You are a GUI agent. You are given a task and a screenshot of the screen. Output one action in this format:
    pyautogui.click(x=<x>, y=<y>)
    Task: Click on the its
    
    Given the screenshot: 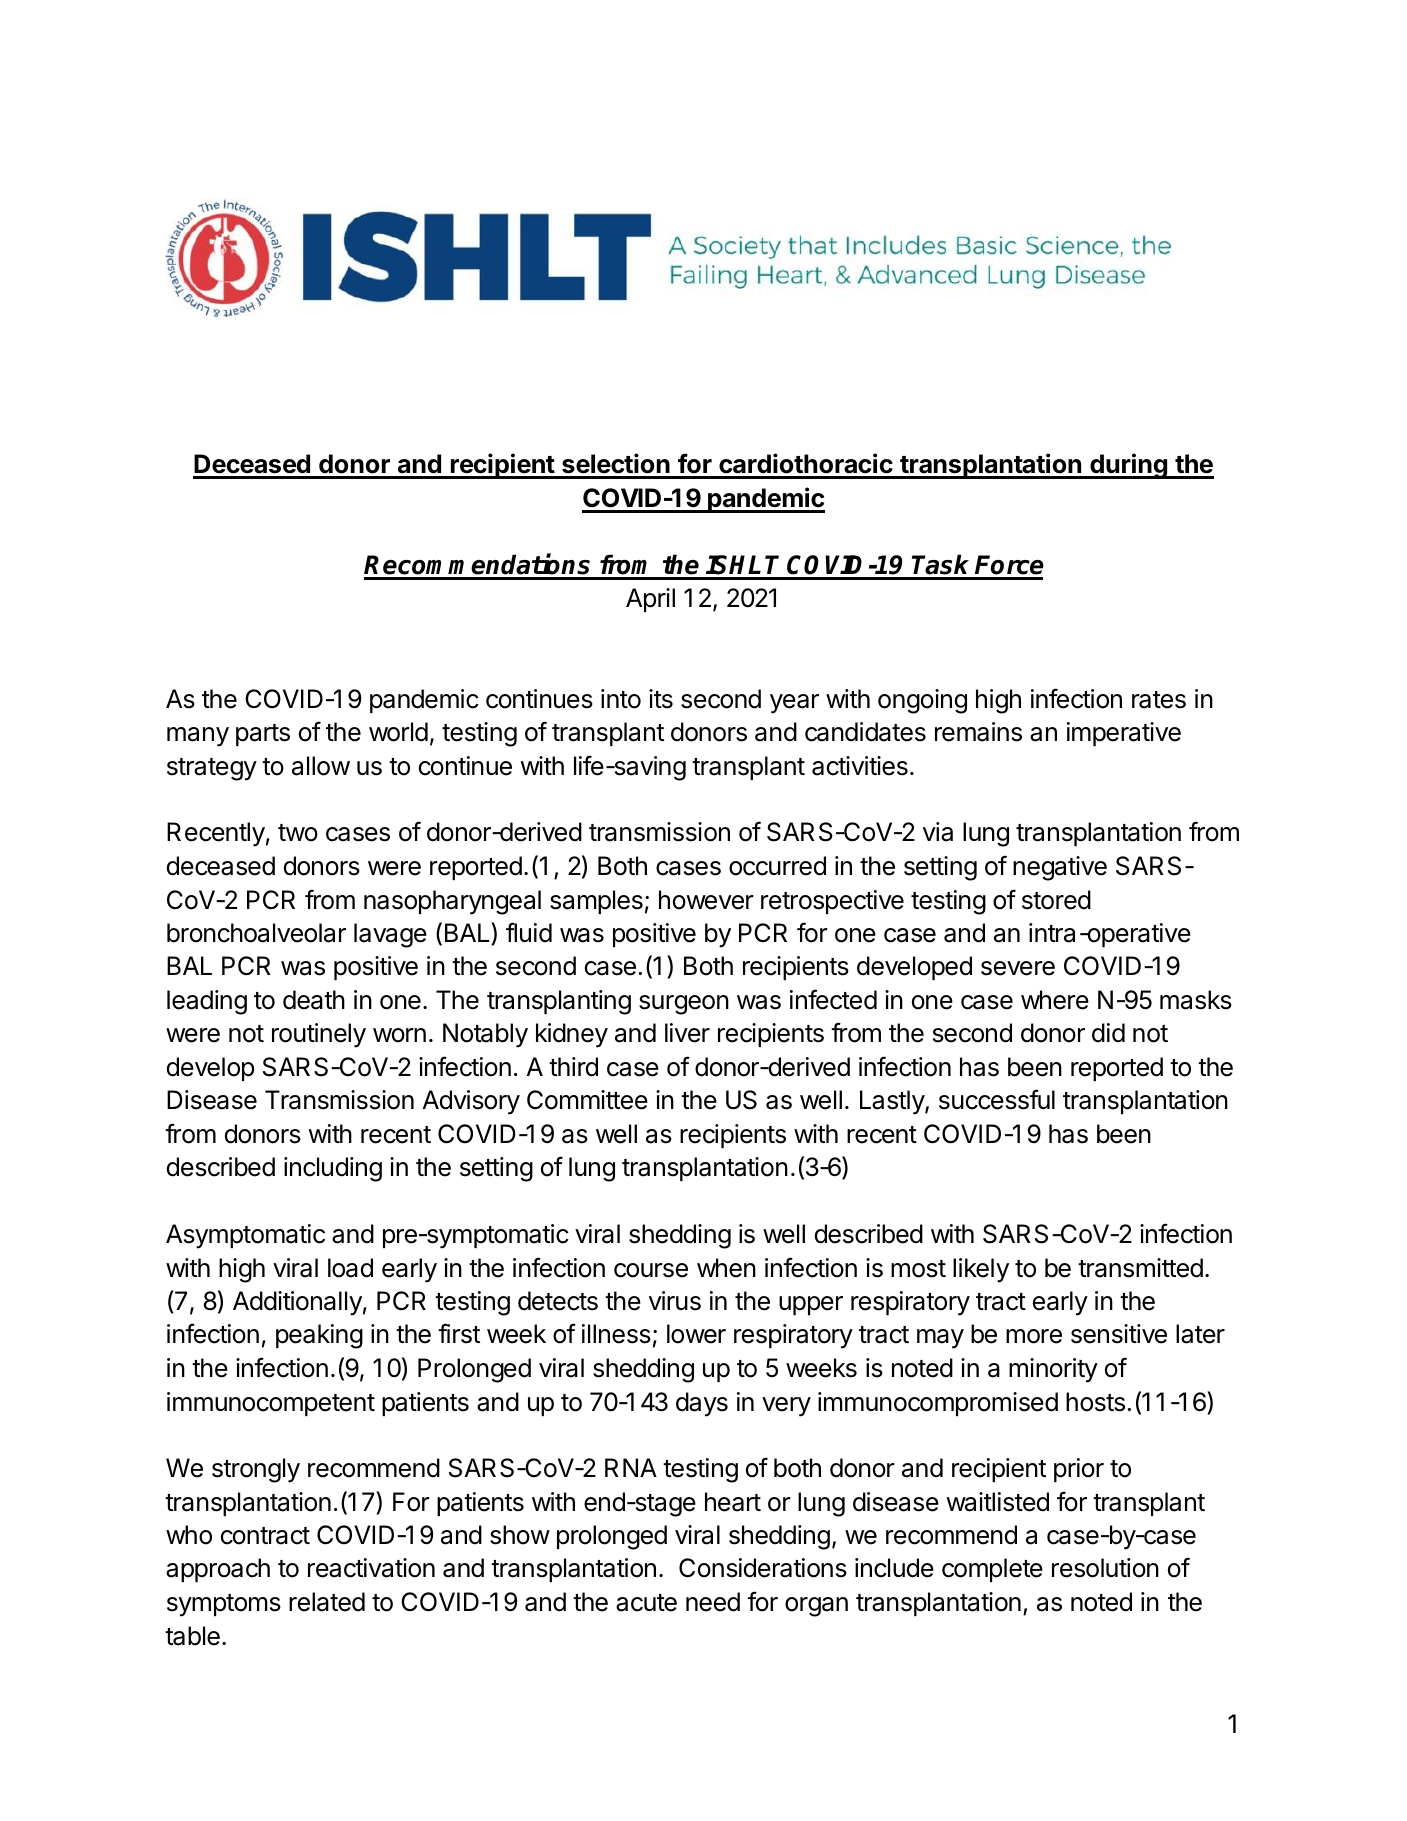 What is the action you would take?
    pyautogui.click(x=661, y=699)
